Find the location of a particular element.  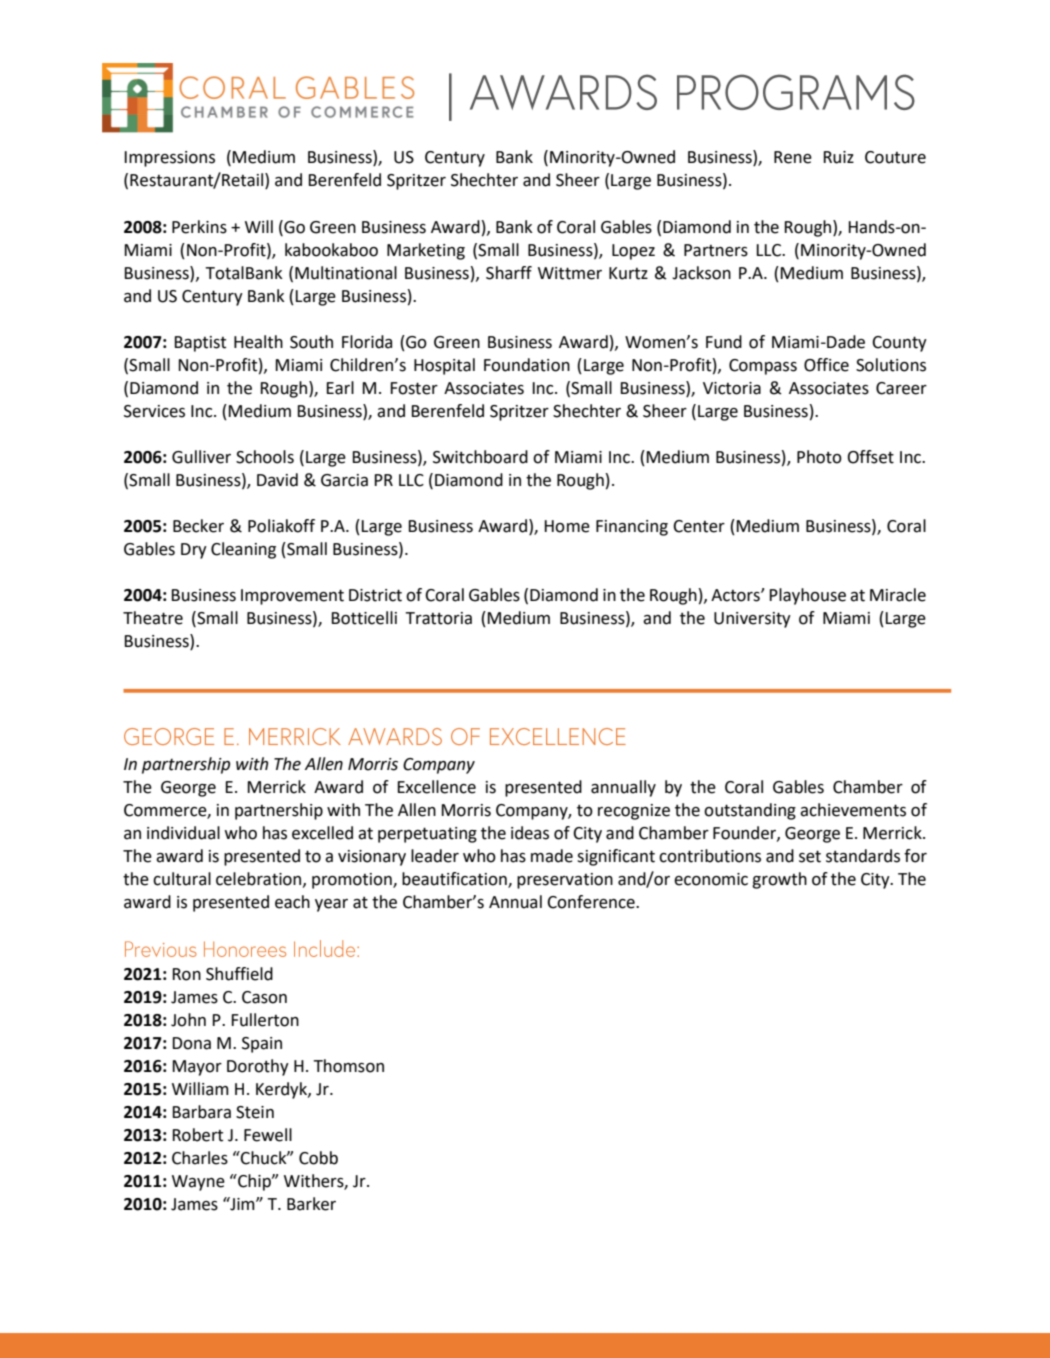

Ruiz is located at coordinates (838, 157).
